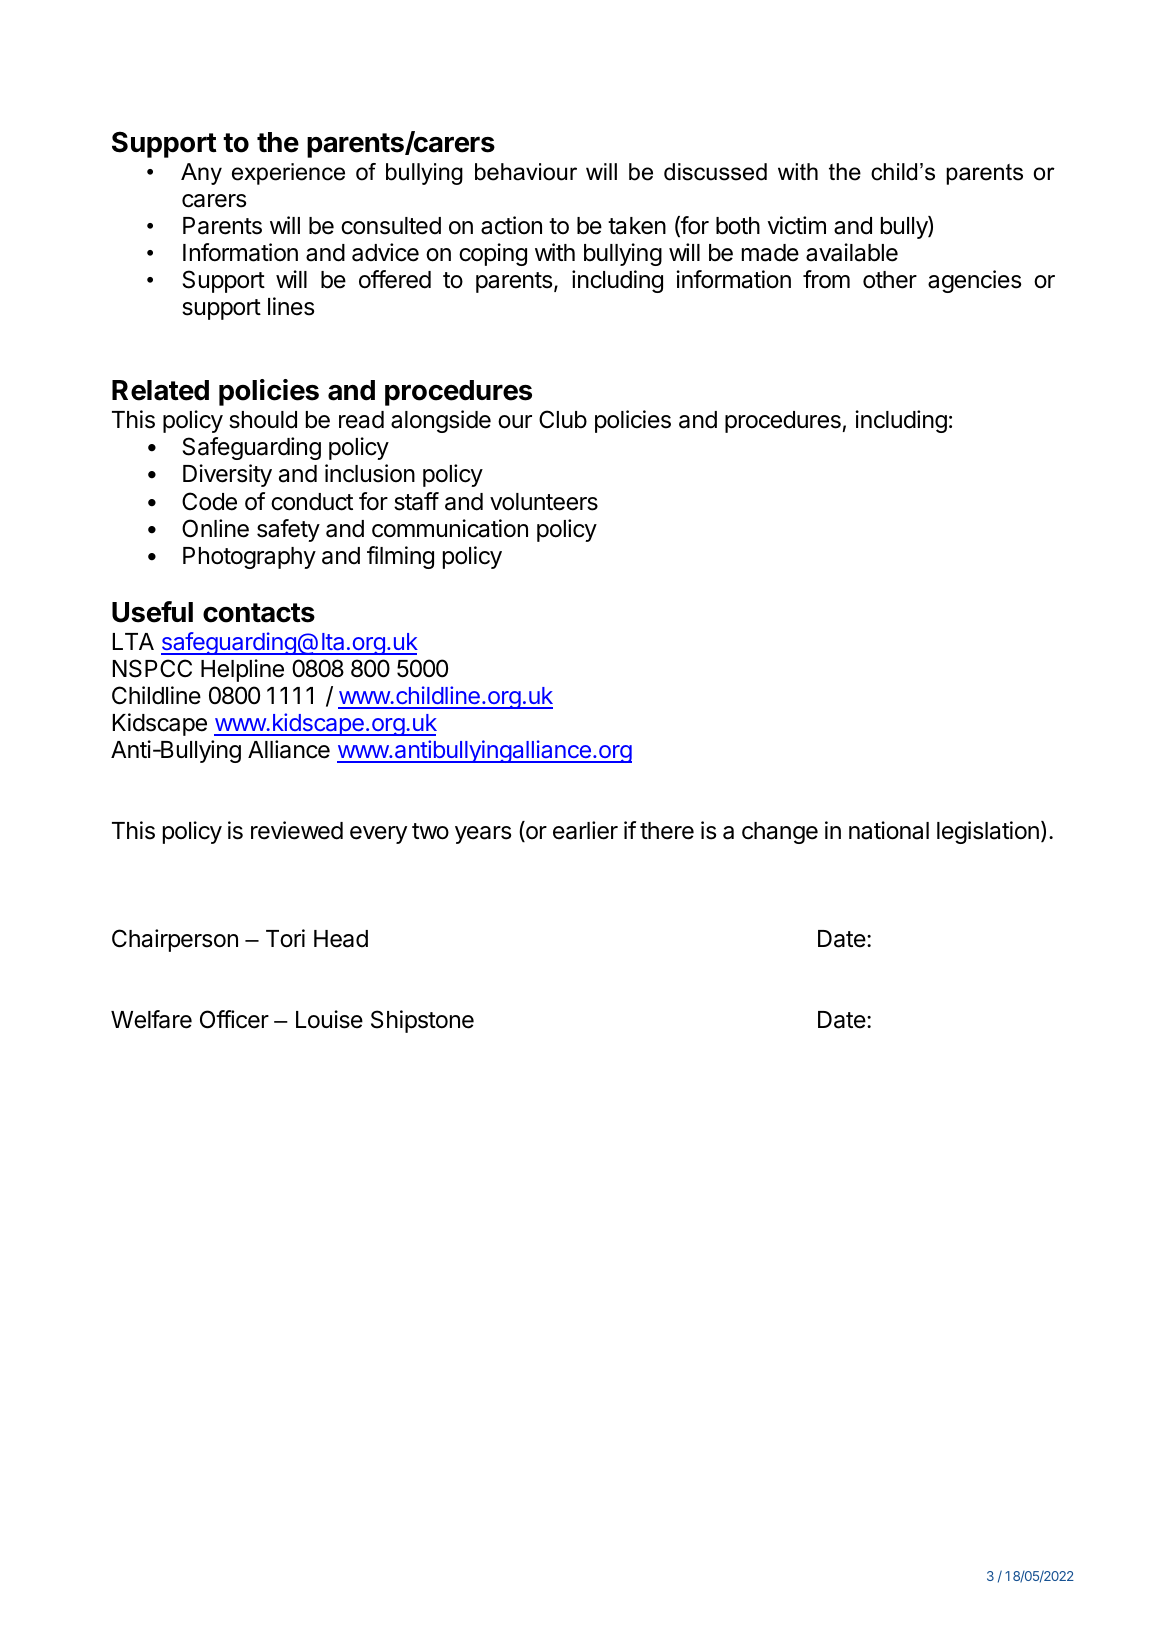 This document has height=1649, width=1166. Describe the element at coordinates (297, 830) in the document. I see `reviewed` at that location.
